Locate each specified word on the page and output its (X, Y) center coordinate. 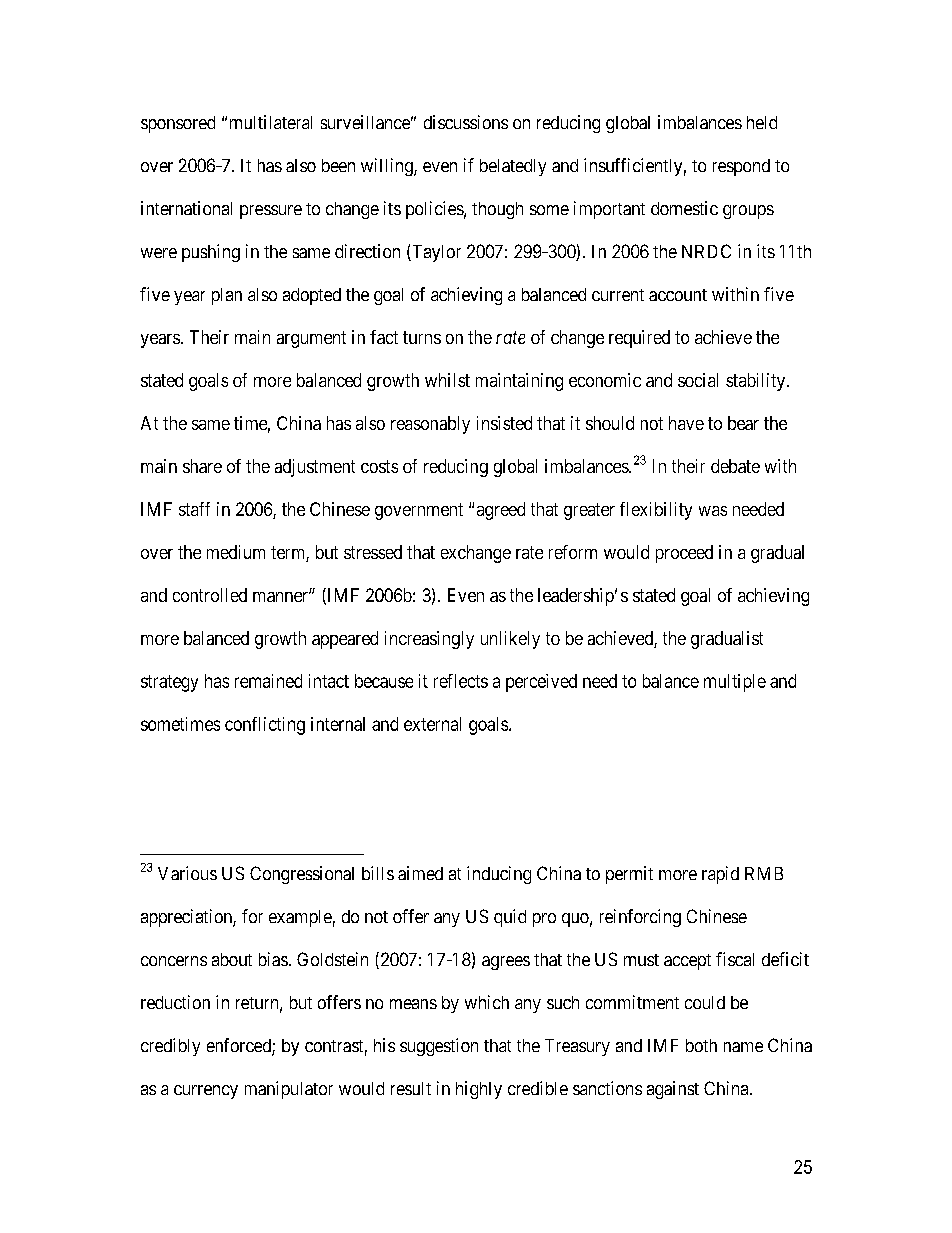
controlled (210, 595)
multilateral (271, 122)
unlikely (510, 640)
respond (741, 167)
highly (479, 1090)
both (701, 1045)
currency (206, 1092)
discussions (466, 122)
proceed (684, 554)
